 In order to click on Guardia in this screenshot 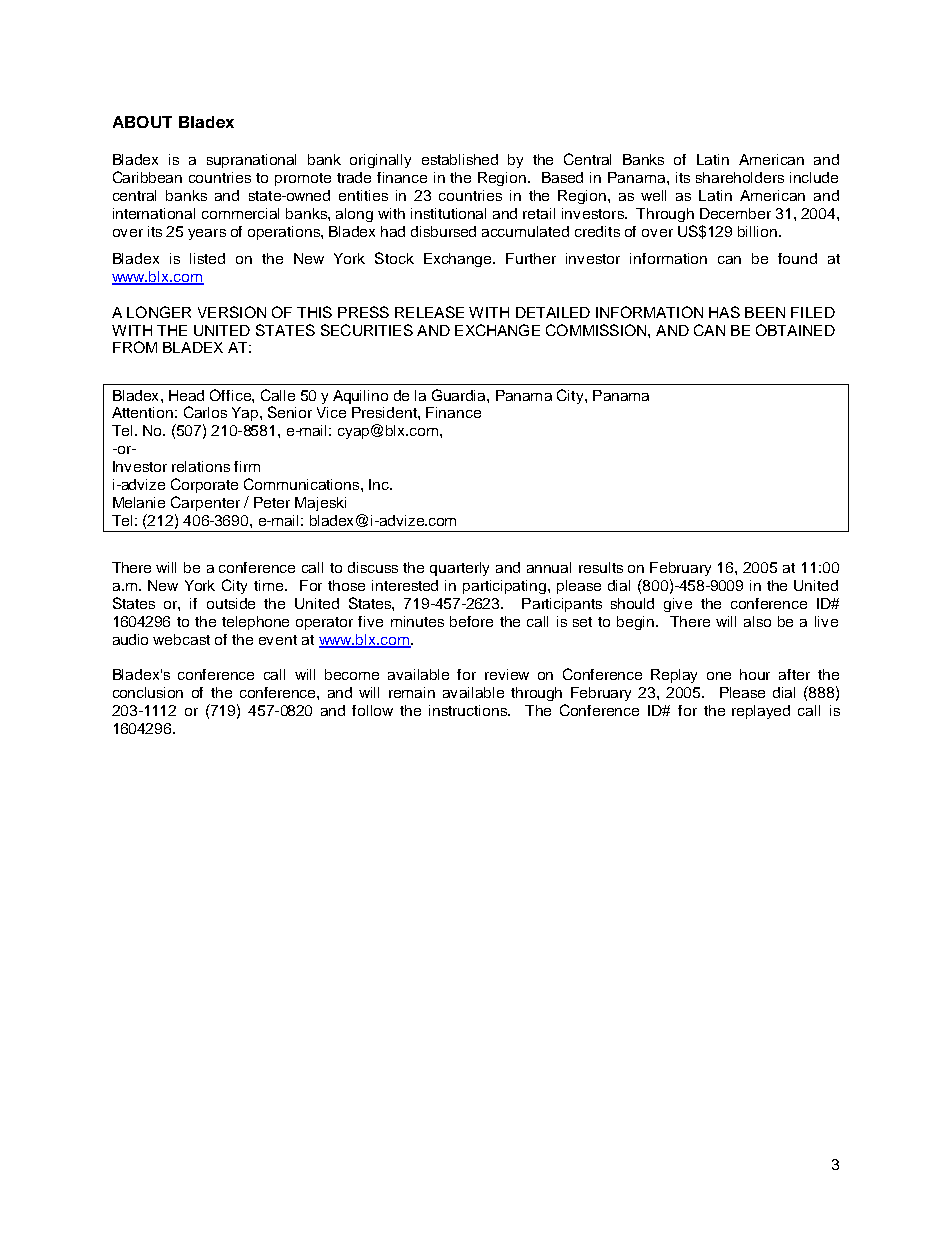, I will do `click(460, 395)`.
